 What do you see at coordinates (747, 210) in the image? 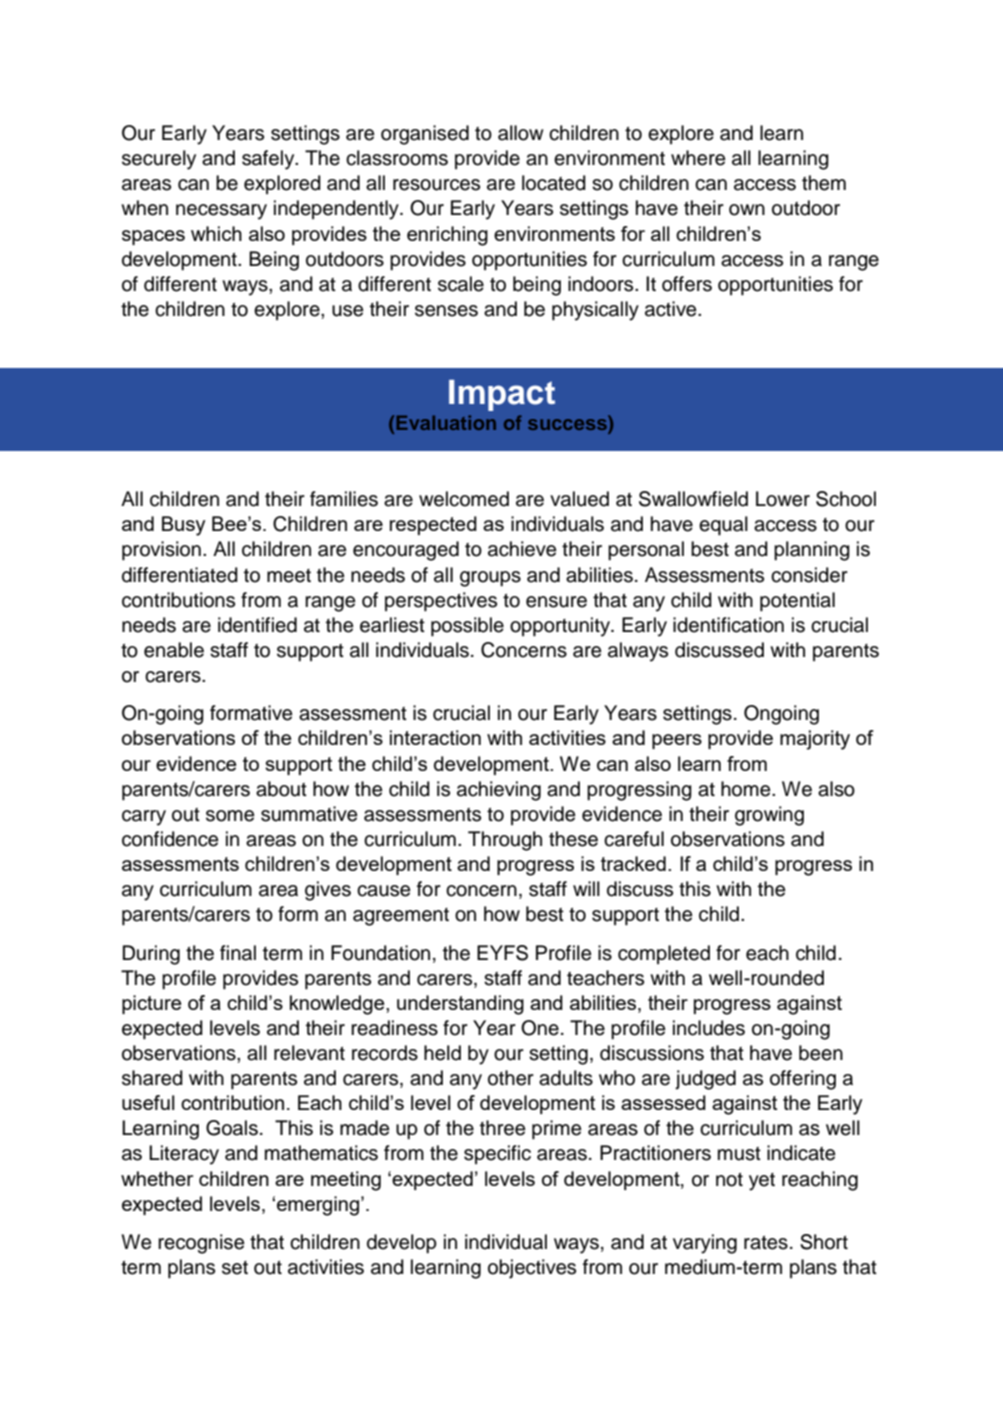
I see `own` at bounding box center [747, 210].
